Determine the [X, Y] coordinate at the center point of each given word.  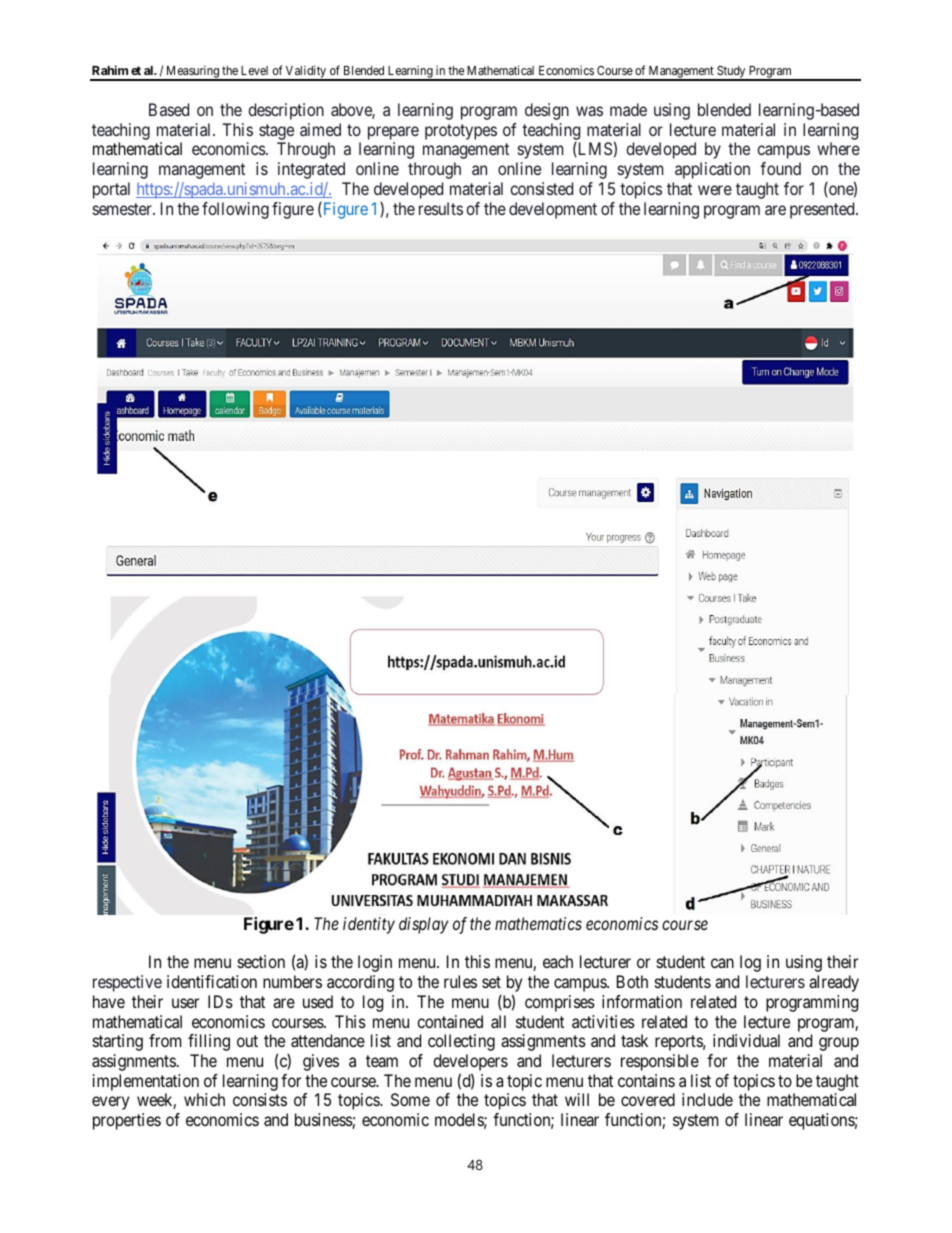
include [707, 1099]
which [204, 1099]
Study [731, 73]
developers [470, 1062]
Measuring [192, 72]
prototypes [461, 132]
